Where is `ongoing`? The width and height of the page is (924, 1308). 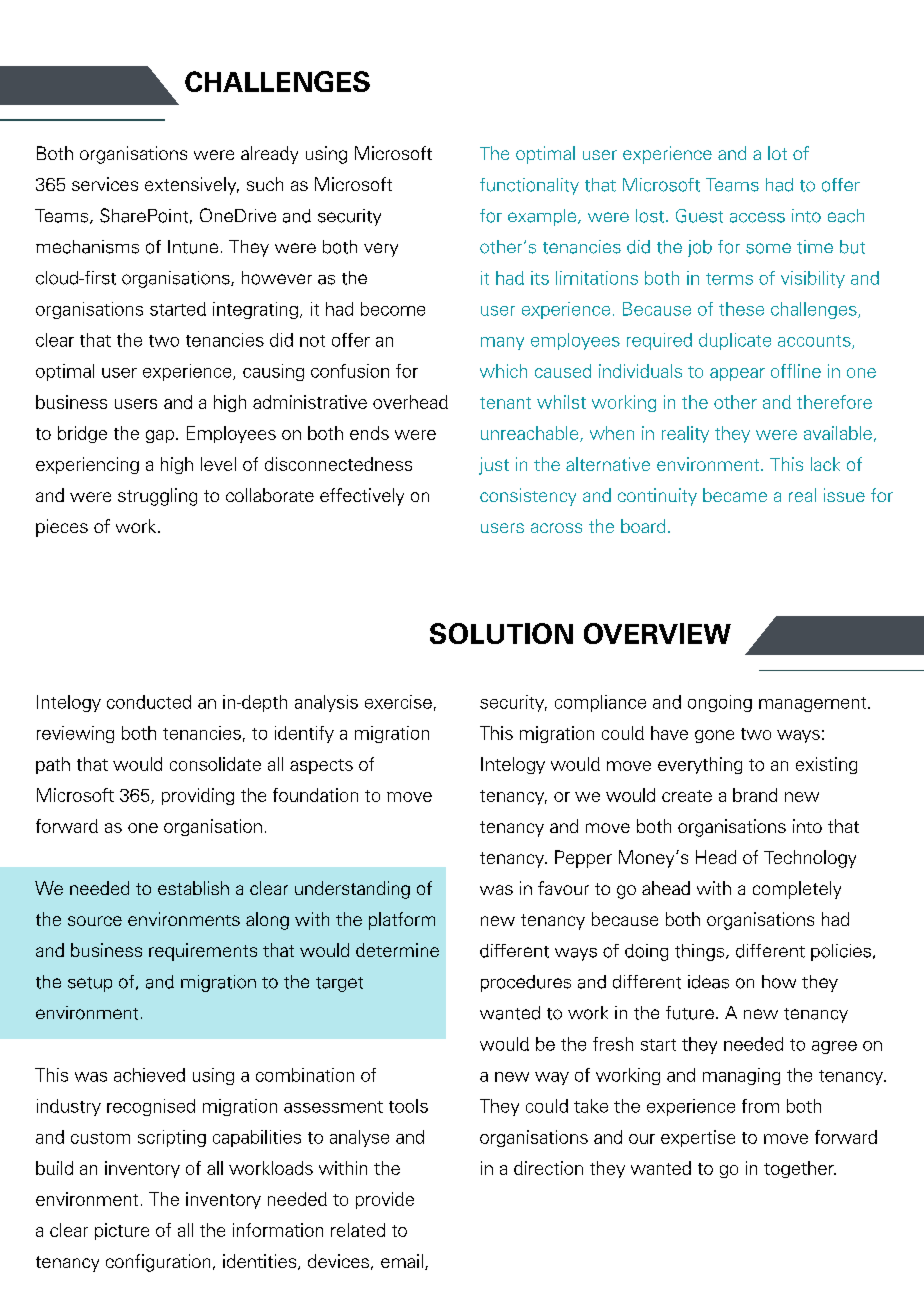 ongoing is located at coordinates (720, 703).
